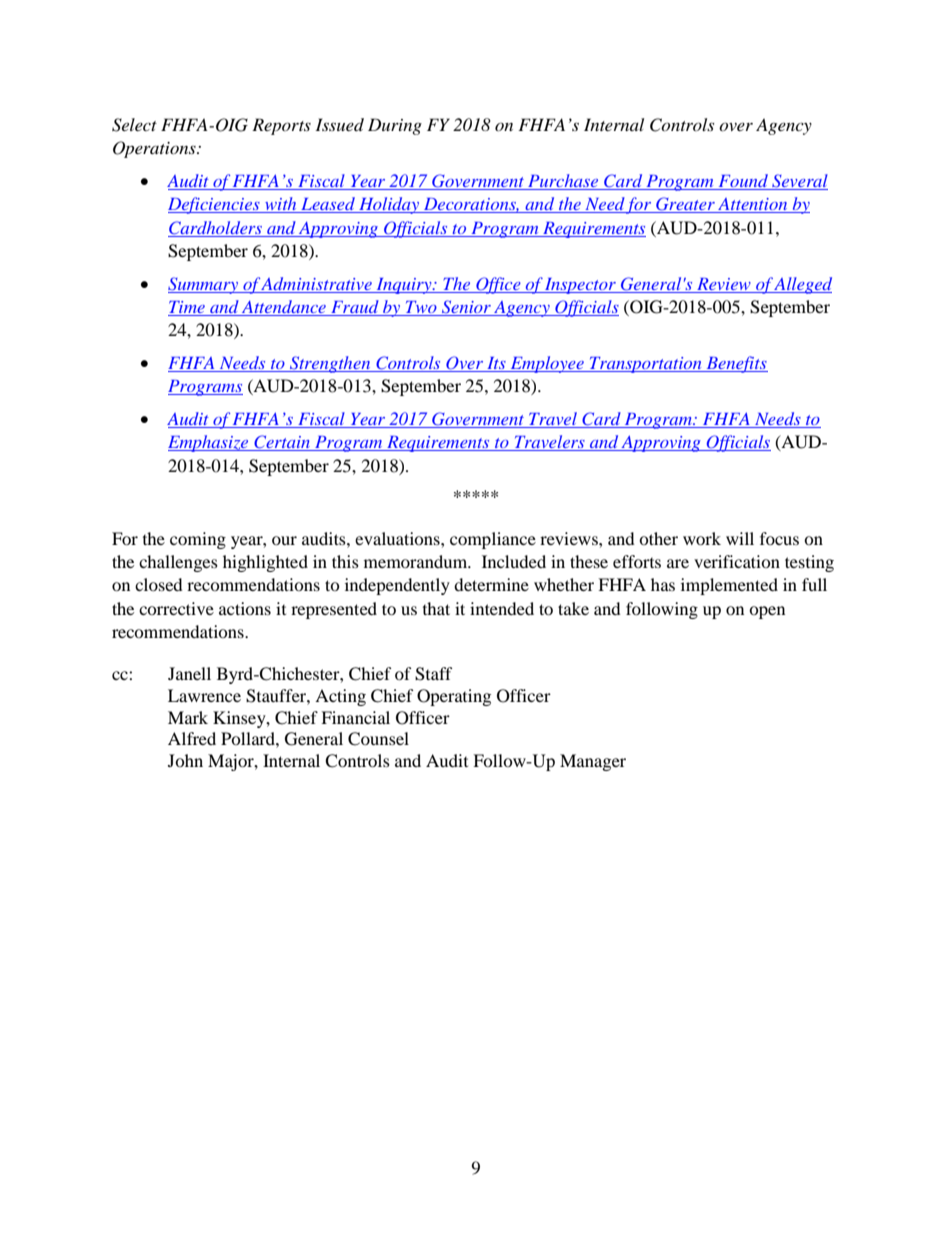  I want to click on Emphasize, so click(209, 443).
